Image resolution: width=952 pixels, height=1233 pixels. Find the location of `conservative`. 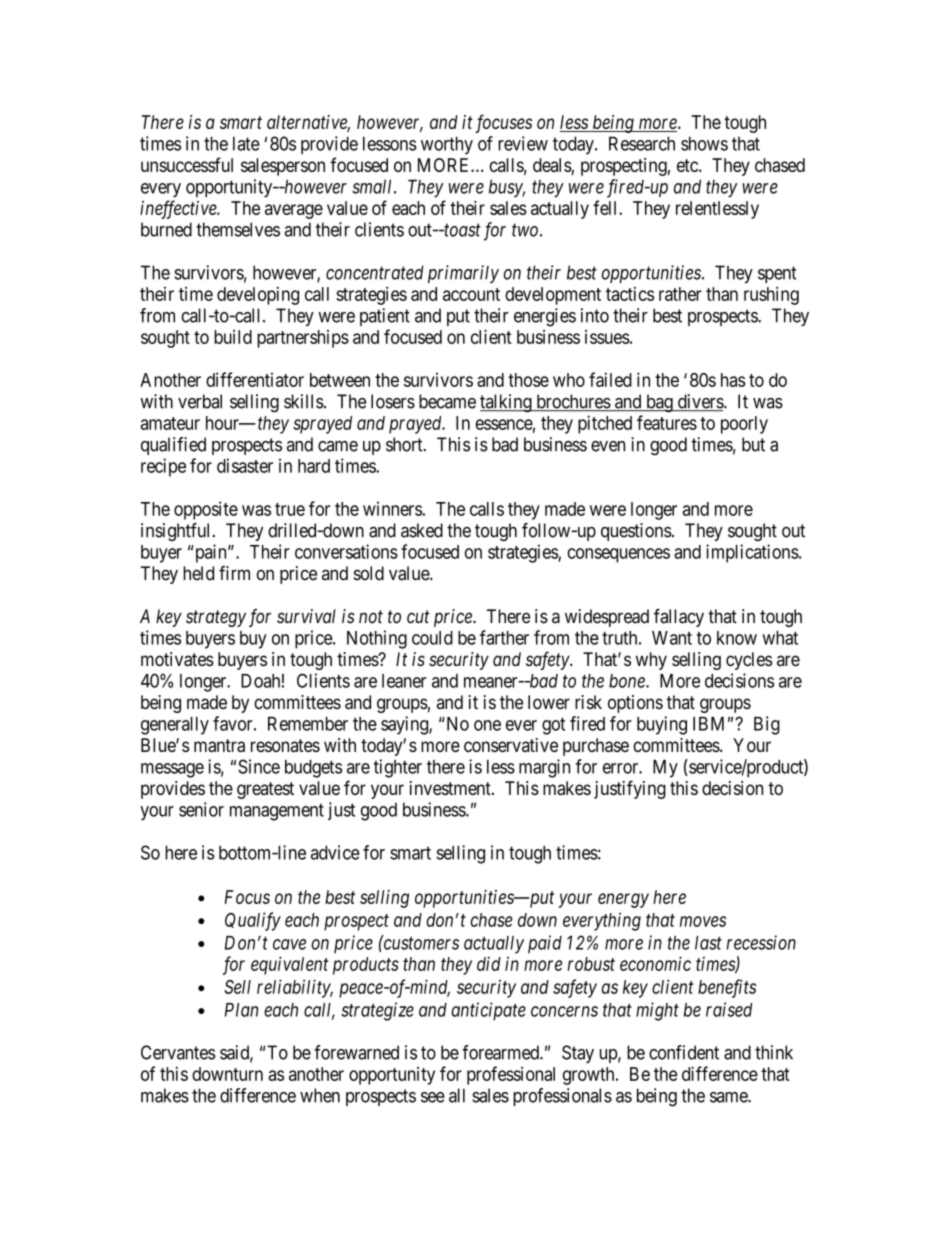

conservative is located at coordinates (511, 745).
